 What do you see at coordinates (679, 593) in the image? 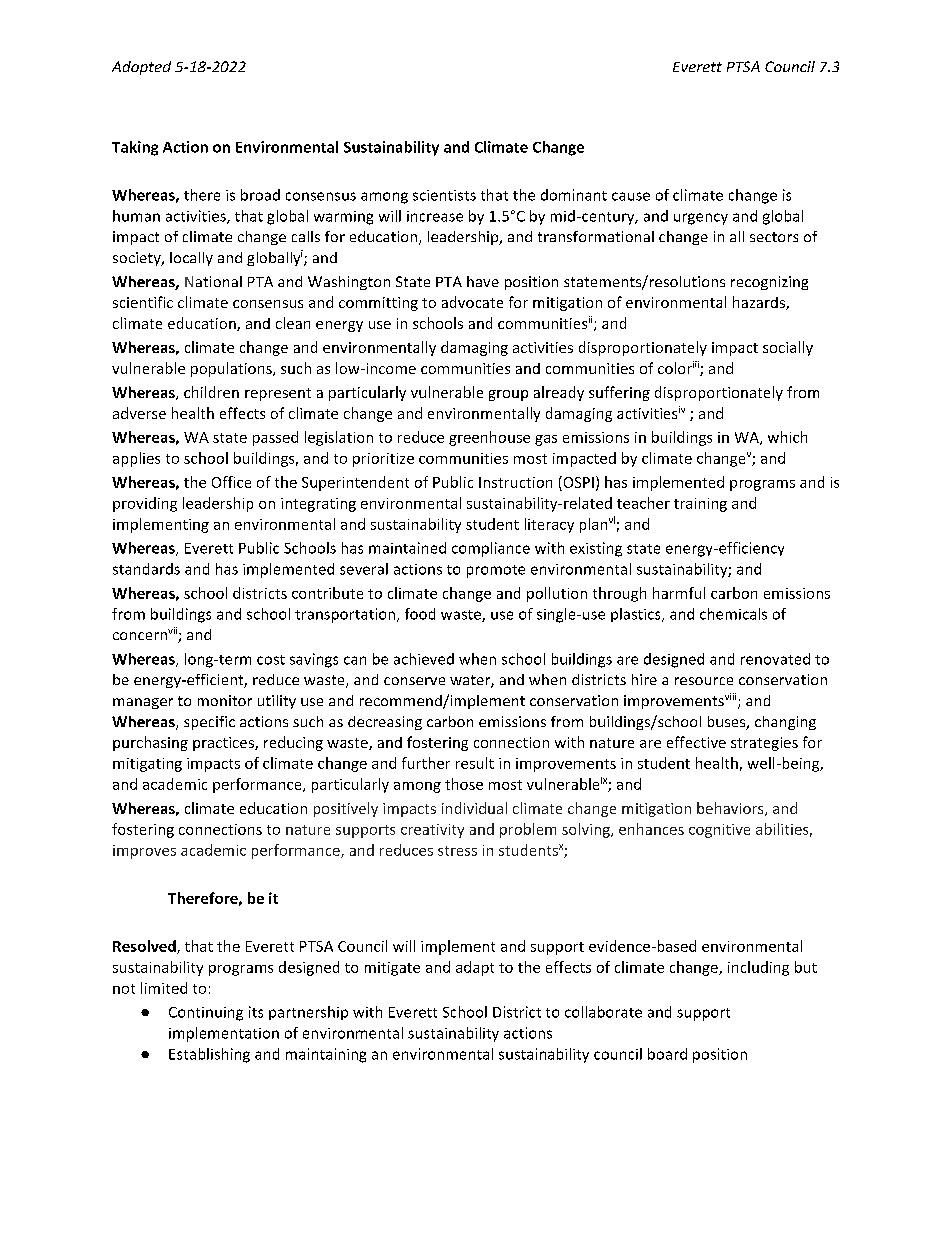
I see `harmful` at bounding box center [679, 593].
